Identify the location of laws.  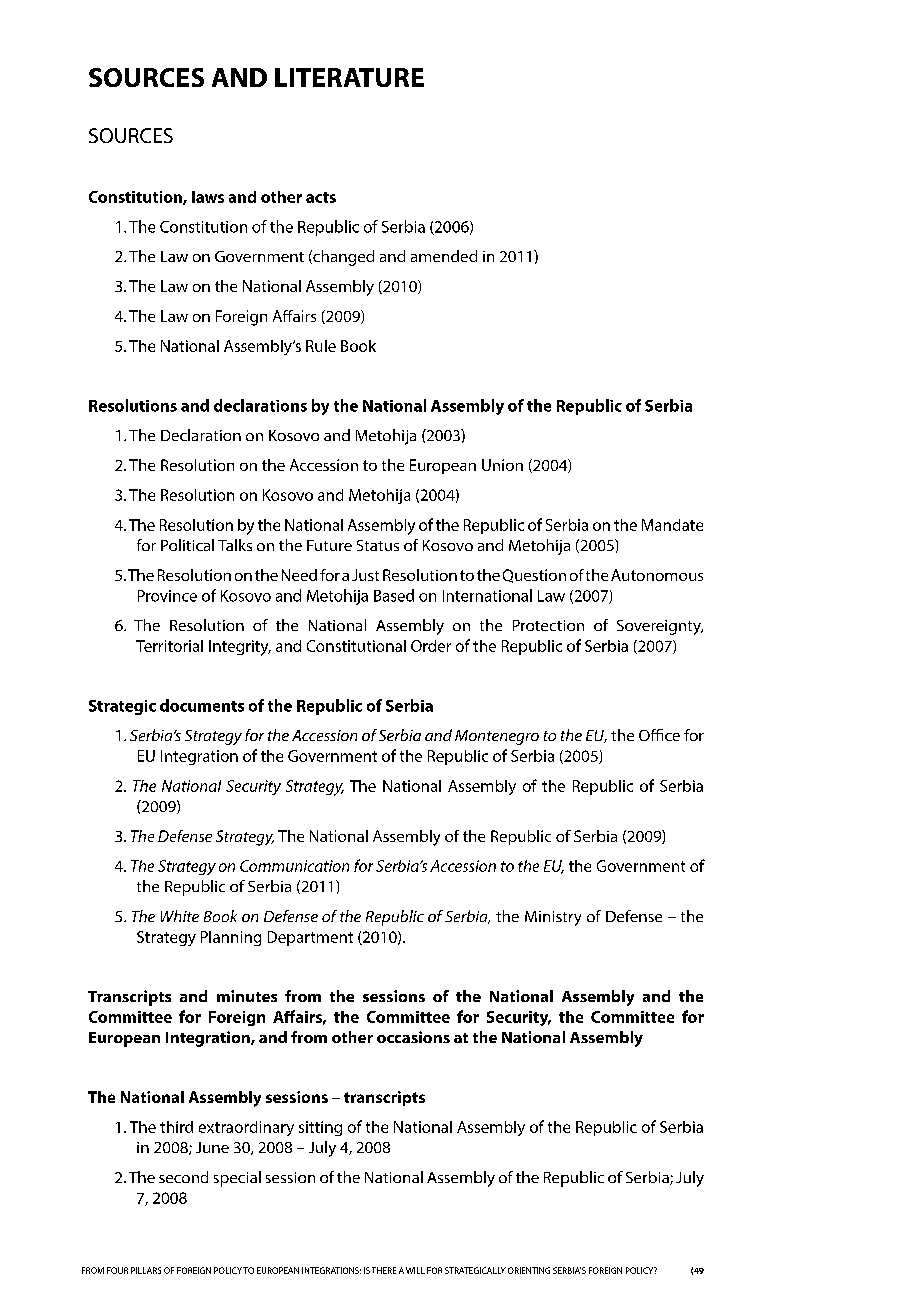
(208, 197).
